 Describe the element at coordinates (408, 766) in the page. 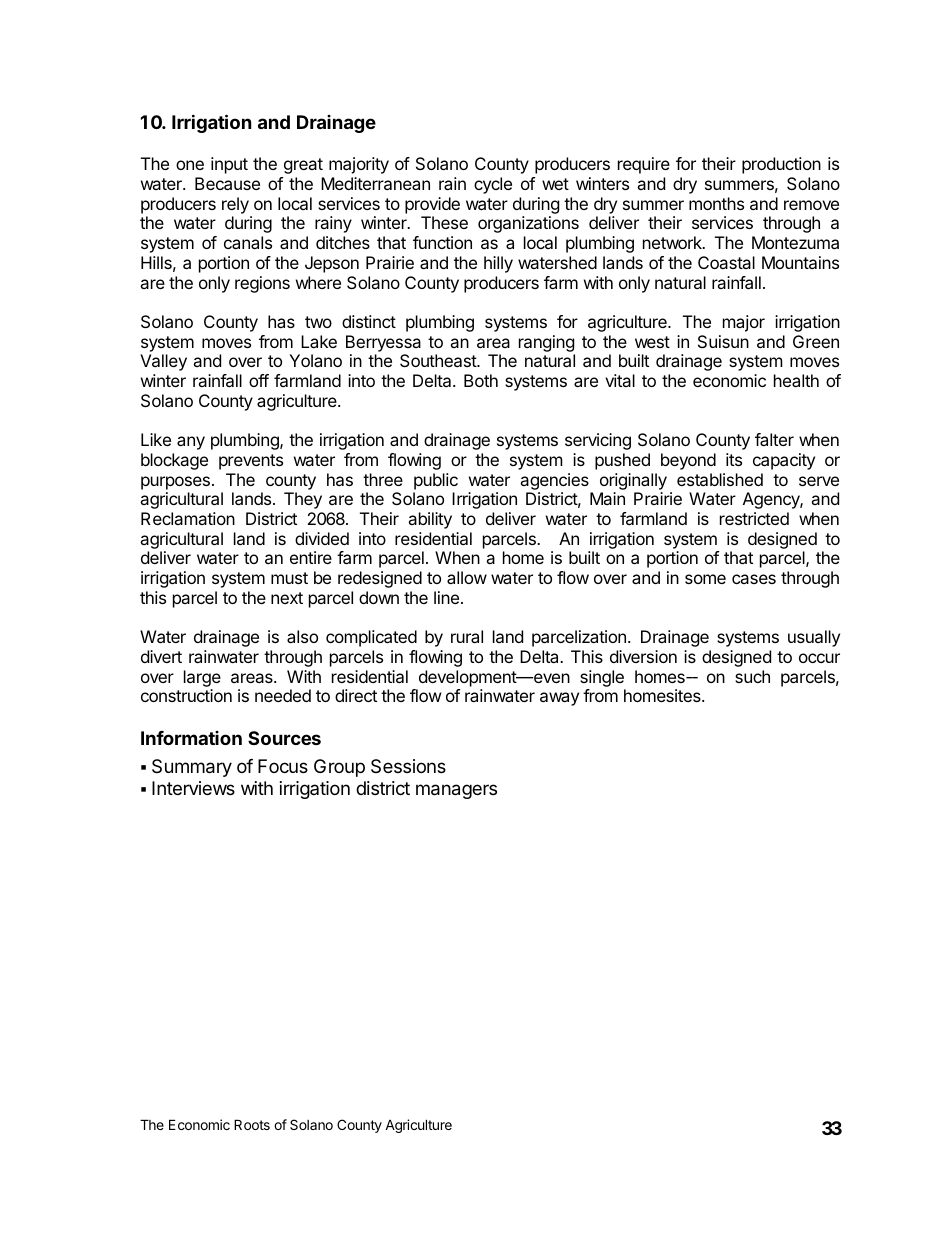

I see `Sessions` at that location.
